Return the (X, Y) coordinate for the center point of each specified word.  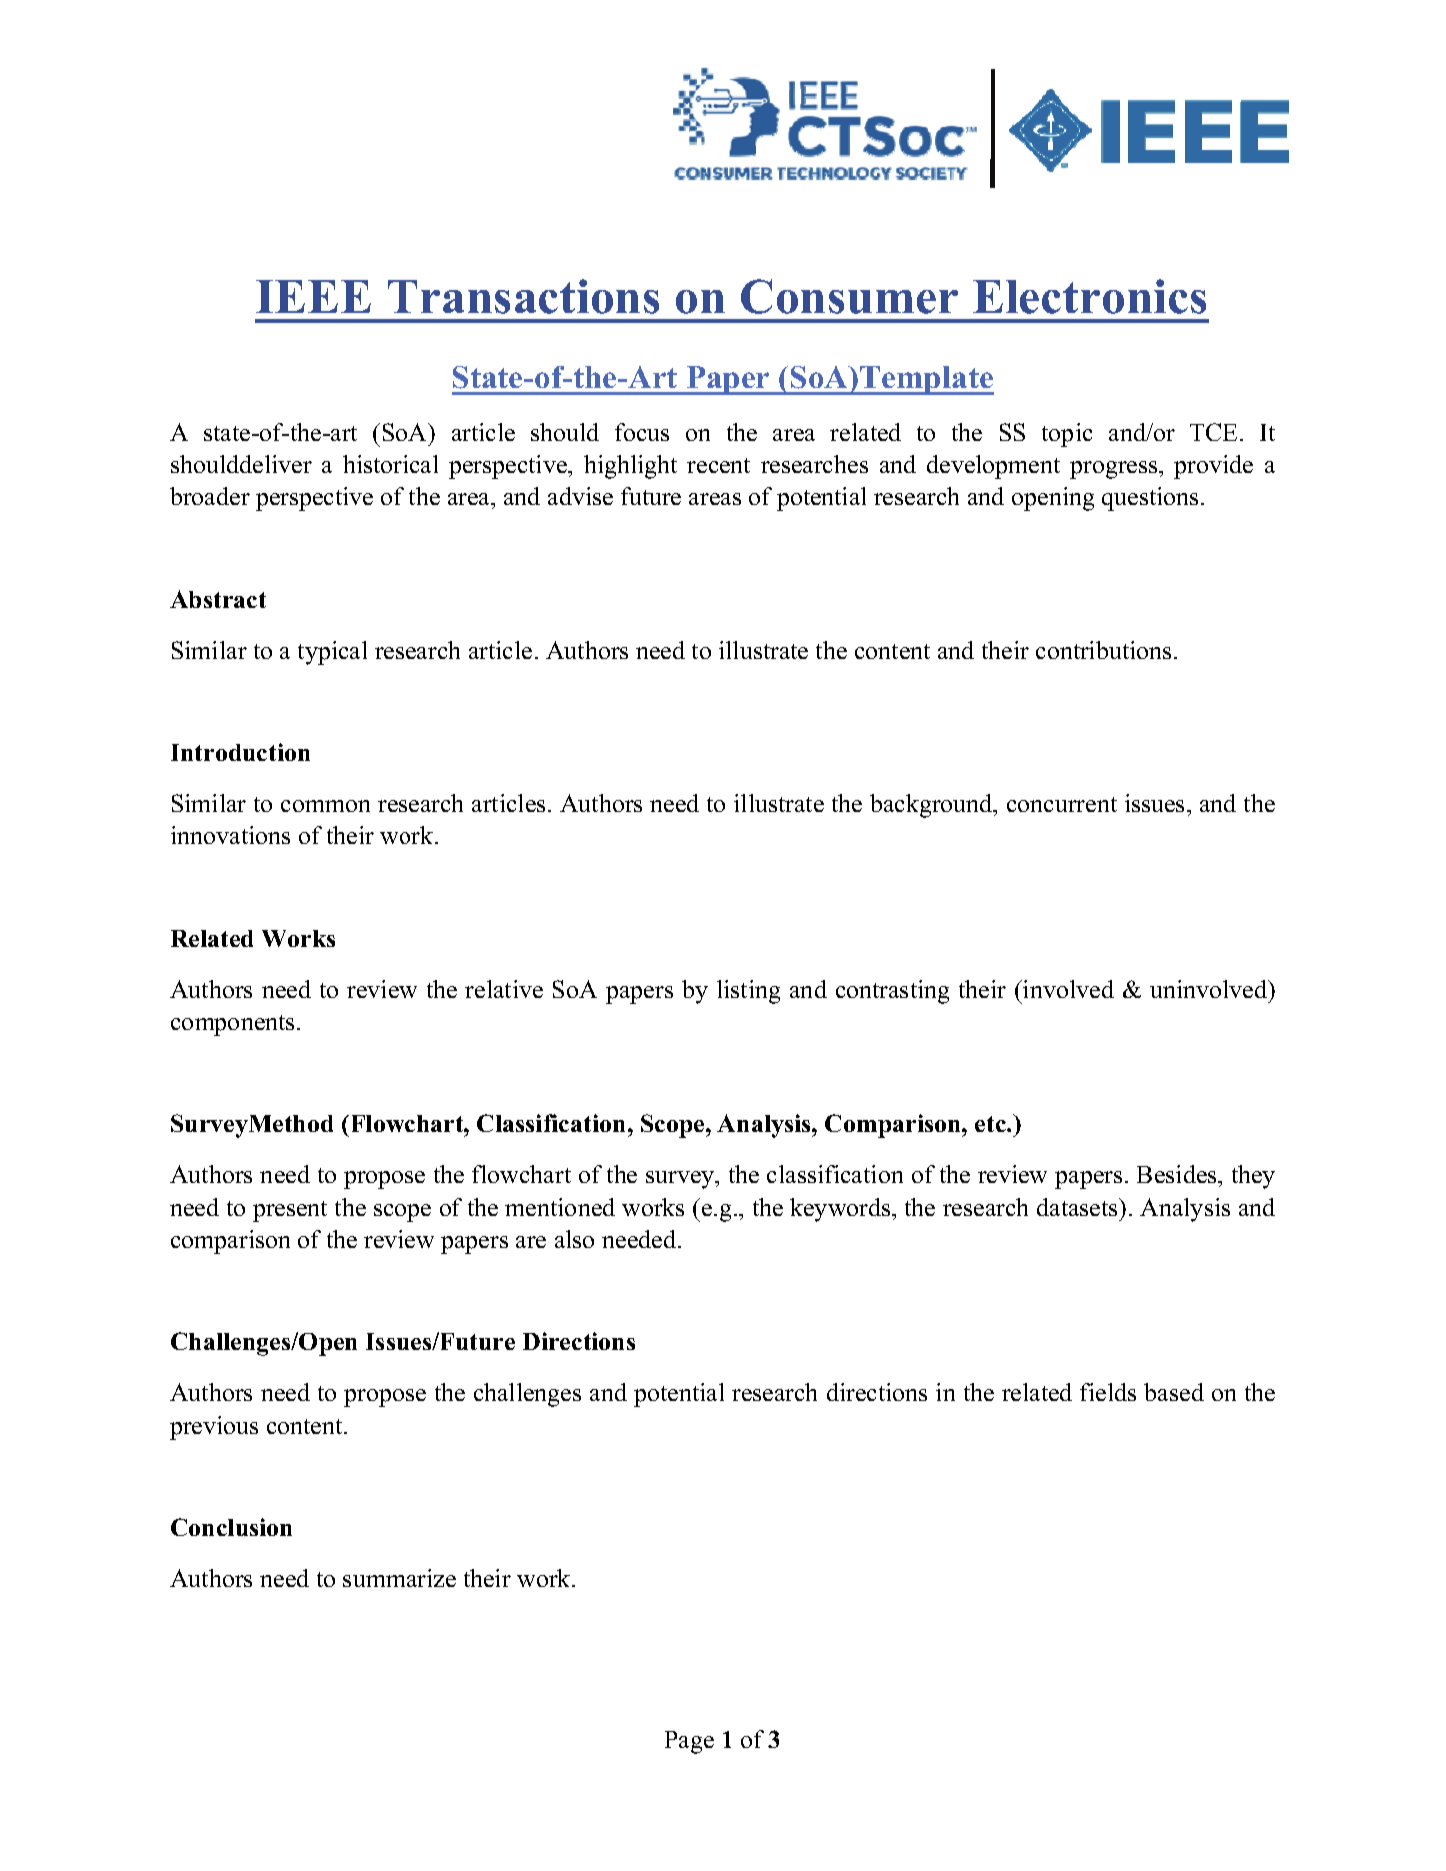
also (574, 1239)
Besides (1178, 1174)
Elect (1025, 297)
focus (642, 432)
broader (210, 496)
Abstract (218, 599)
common (325, 806)
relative (504, 989)
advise (580, 496)
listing (748, 992)
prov (1199, 470)
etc (991, 1124)
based (1174, 1392)
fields (1108, 1392)
